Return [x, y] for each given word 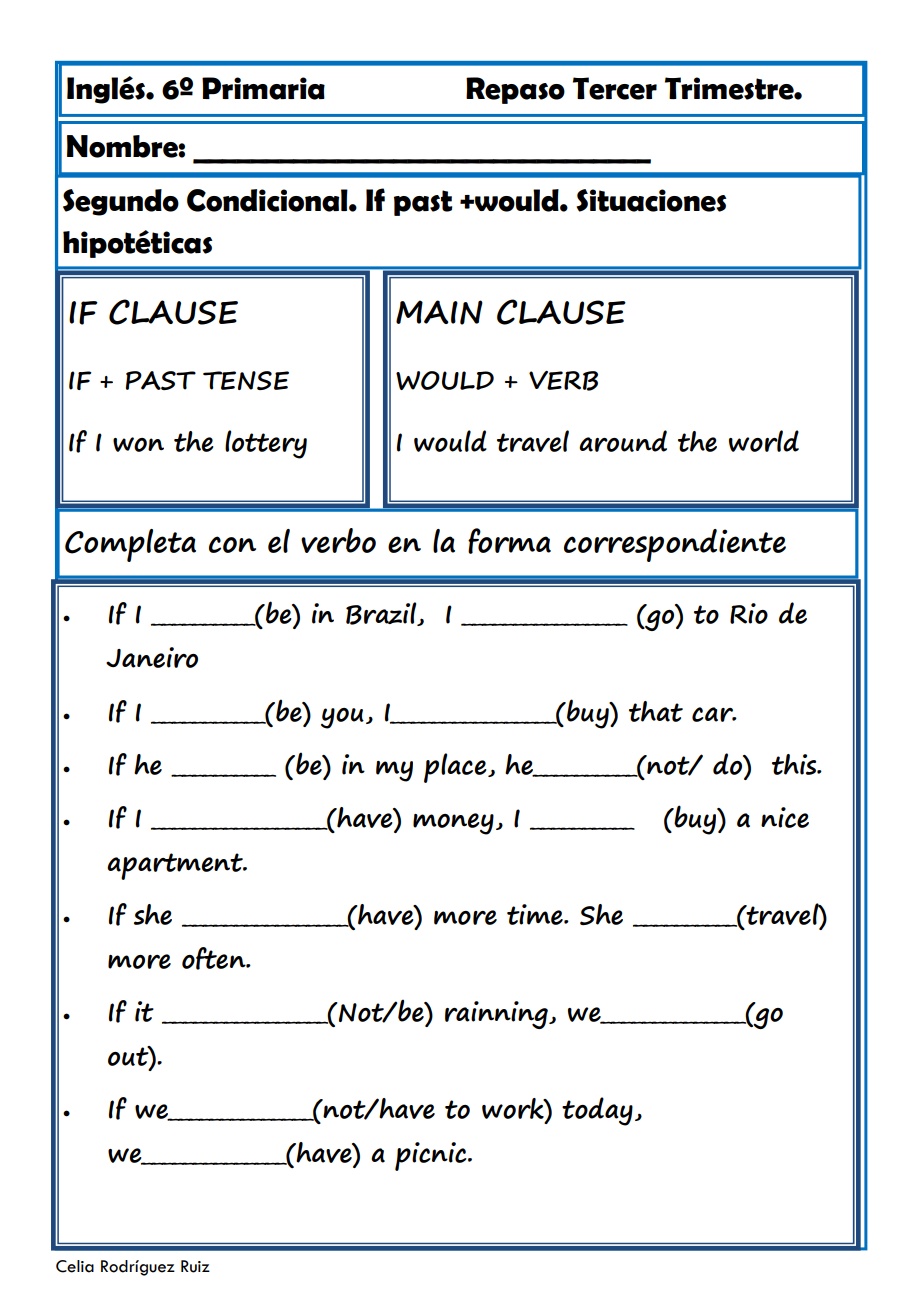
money [453, 824]
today [597, 1111]
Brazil [382, 614]
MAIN [439, 312]
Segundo [121, 202]
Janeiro [152, 657]
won [138, 444]
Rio [749, 613]
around [623, 441]
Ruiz [195, 1266]
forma [509, 541]
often [215, 958]
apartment [176, 866]
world [764, 441]
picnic [432, 1156]
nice [785, 817]
